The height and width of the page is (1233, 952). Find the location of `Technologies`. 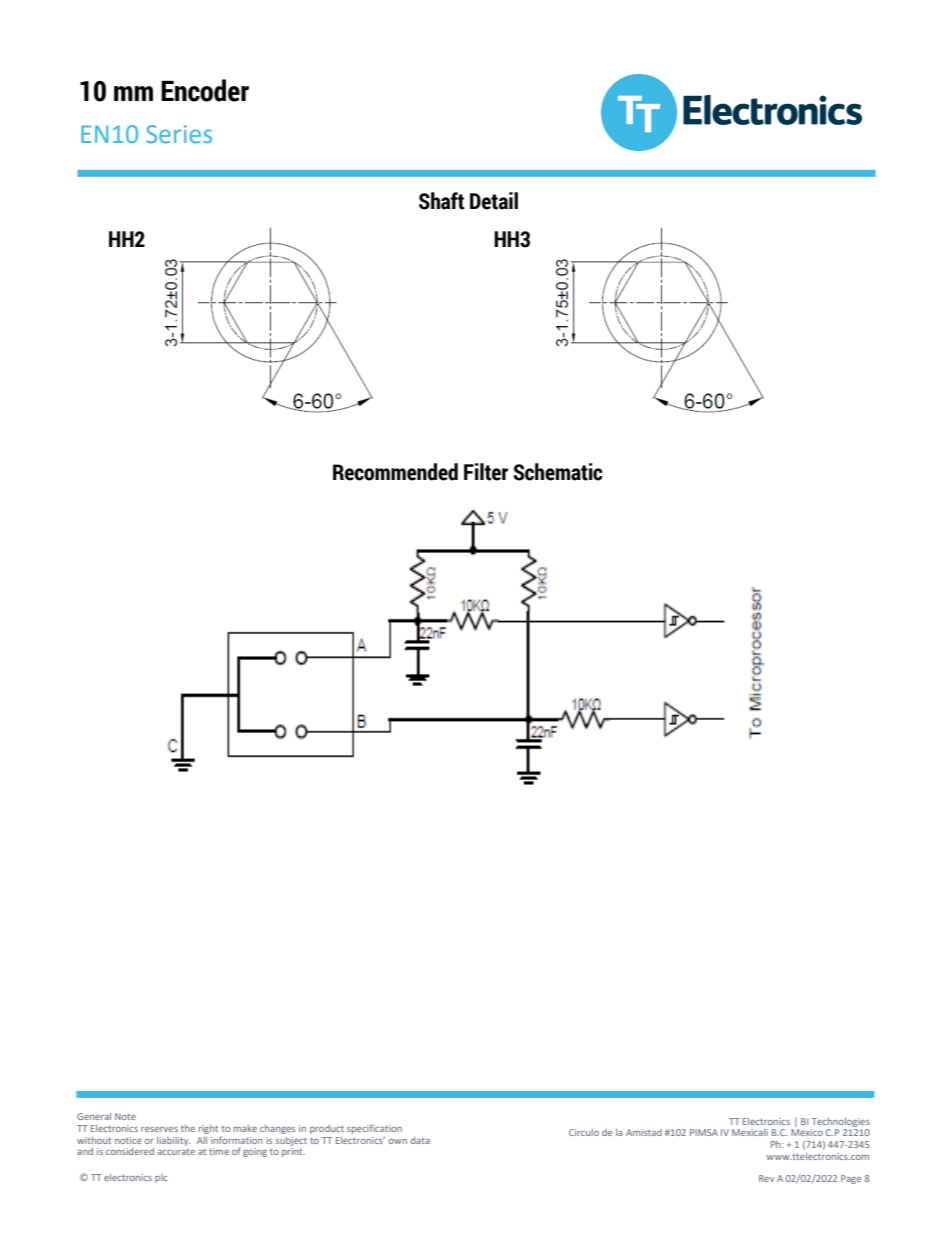

Technologies is located at coordinates (841, 1122).
